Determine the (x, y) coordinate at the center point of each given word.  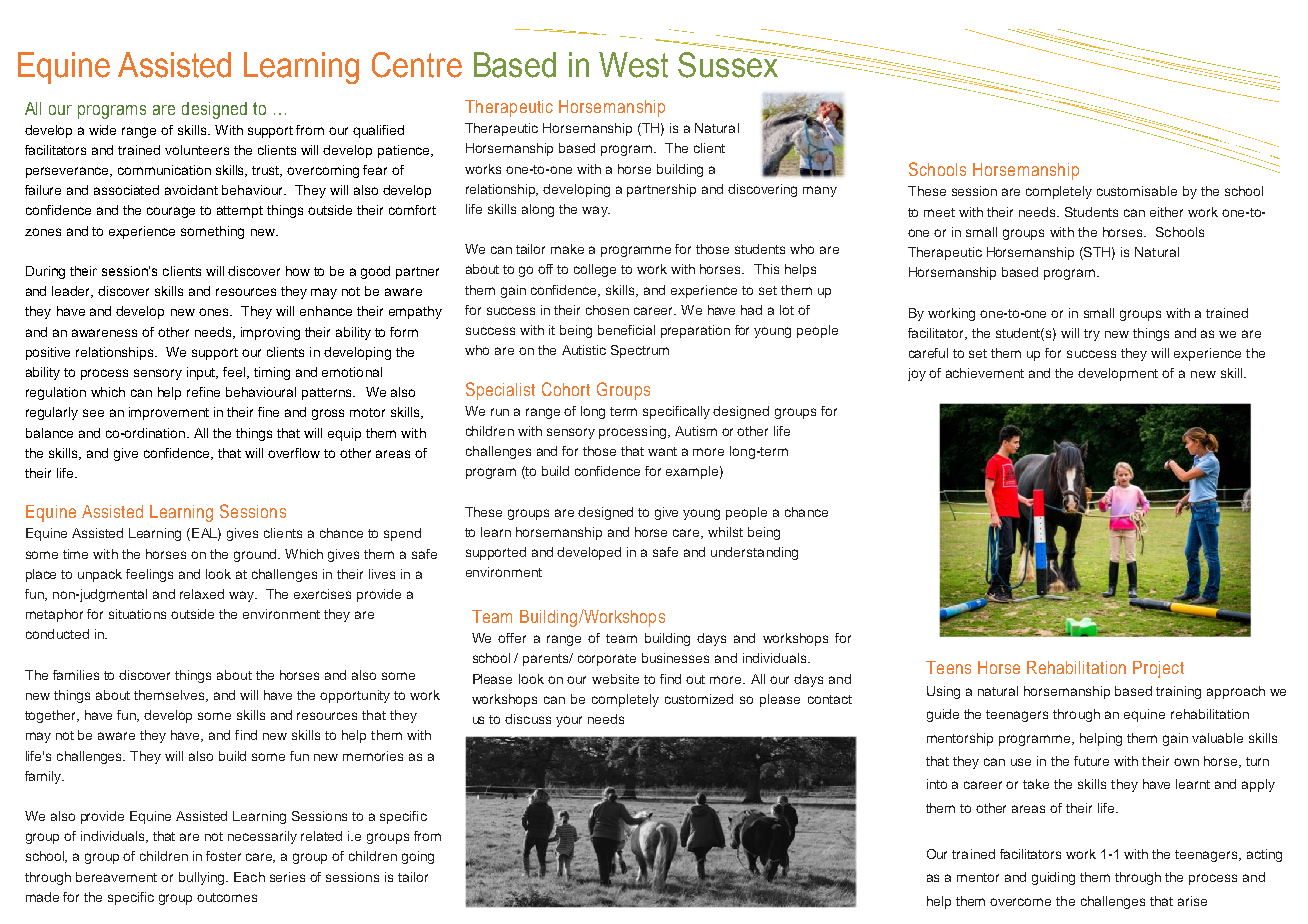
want (662, 451)
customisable (1137, 191)
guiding (1053, 878)
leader (72, 292)
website (615, 679)
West (633, 65)
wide (102, 130)
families (76, 675)
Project (1158, 669)
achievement (985, 373)
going (418, 857)
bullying (203, 878)
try (1092, 335)
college (595, 270)
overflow (294, 453)
